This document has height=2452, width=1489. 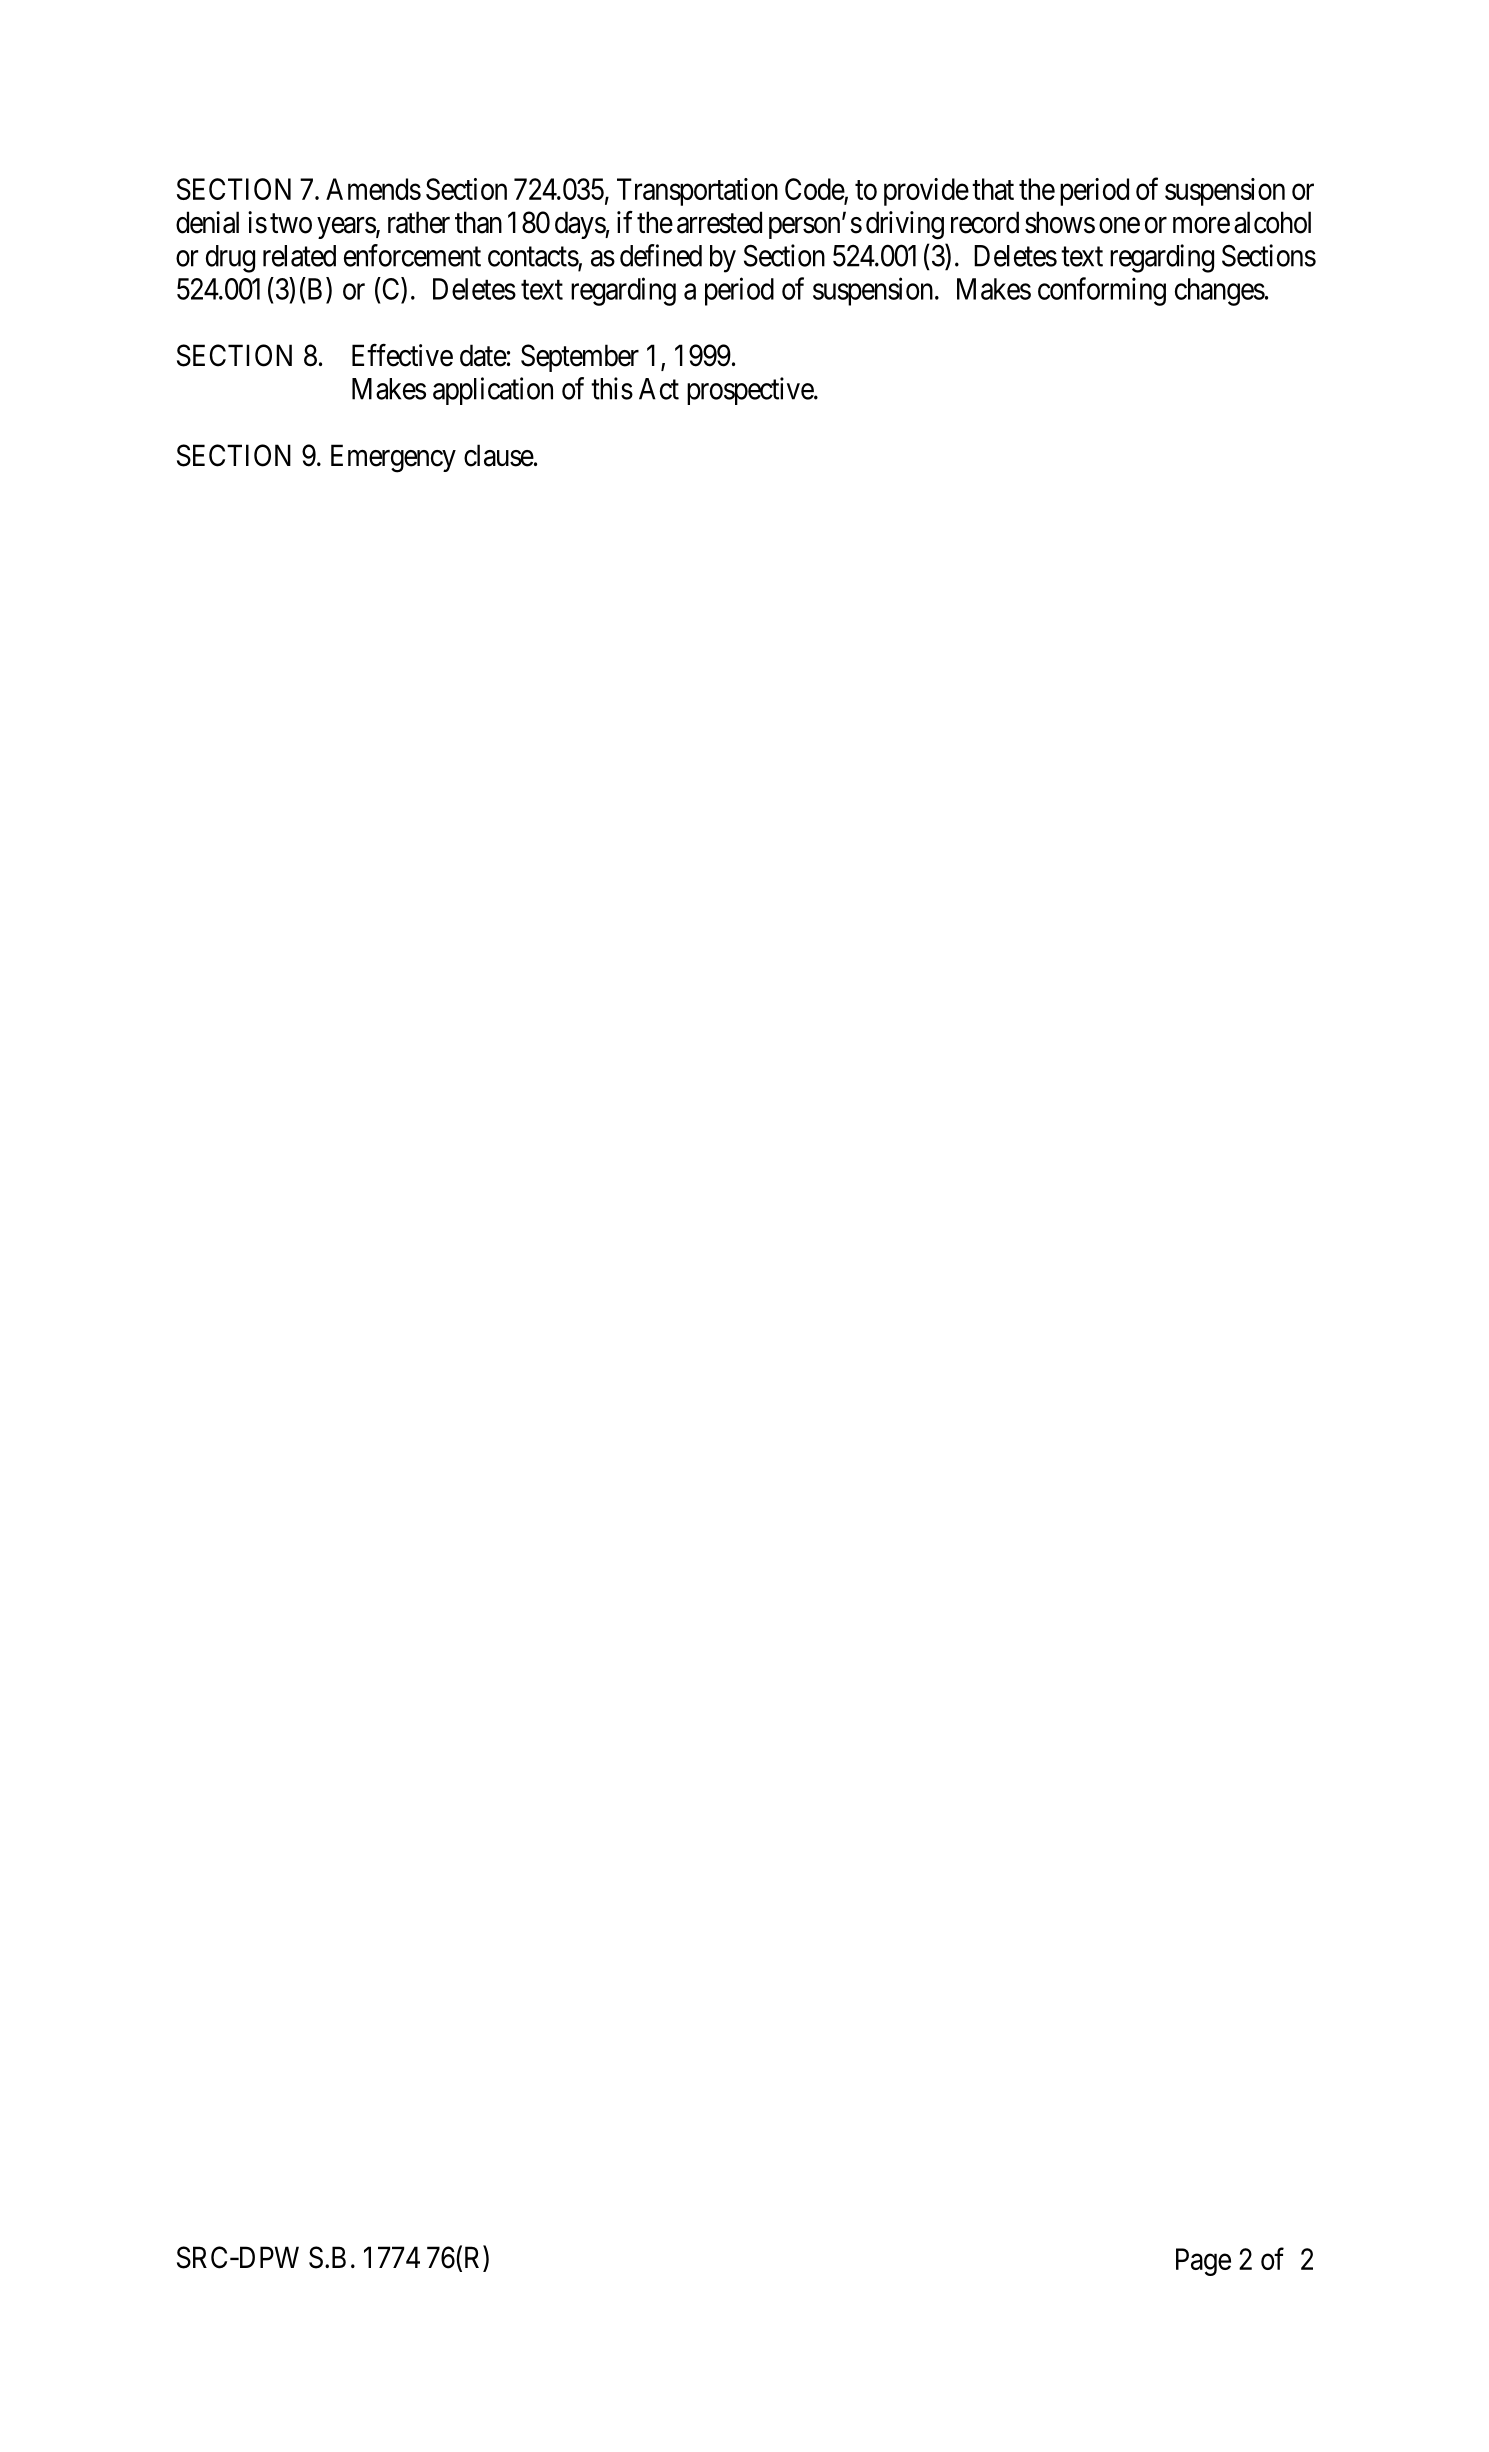 What do you see at coordinates (1119, 225) in the document?
I see `one` at bounding box center [1119, 225].
